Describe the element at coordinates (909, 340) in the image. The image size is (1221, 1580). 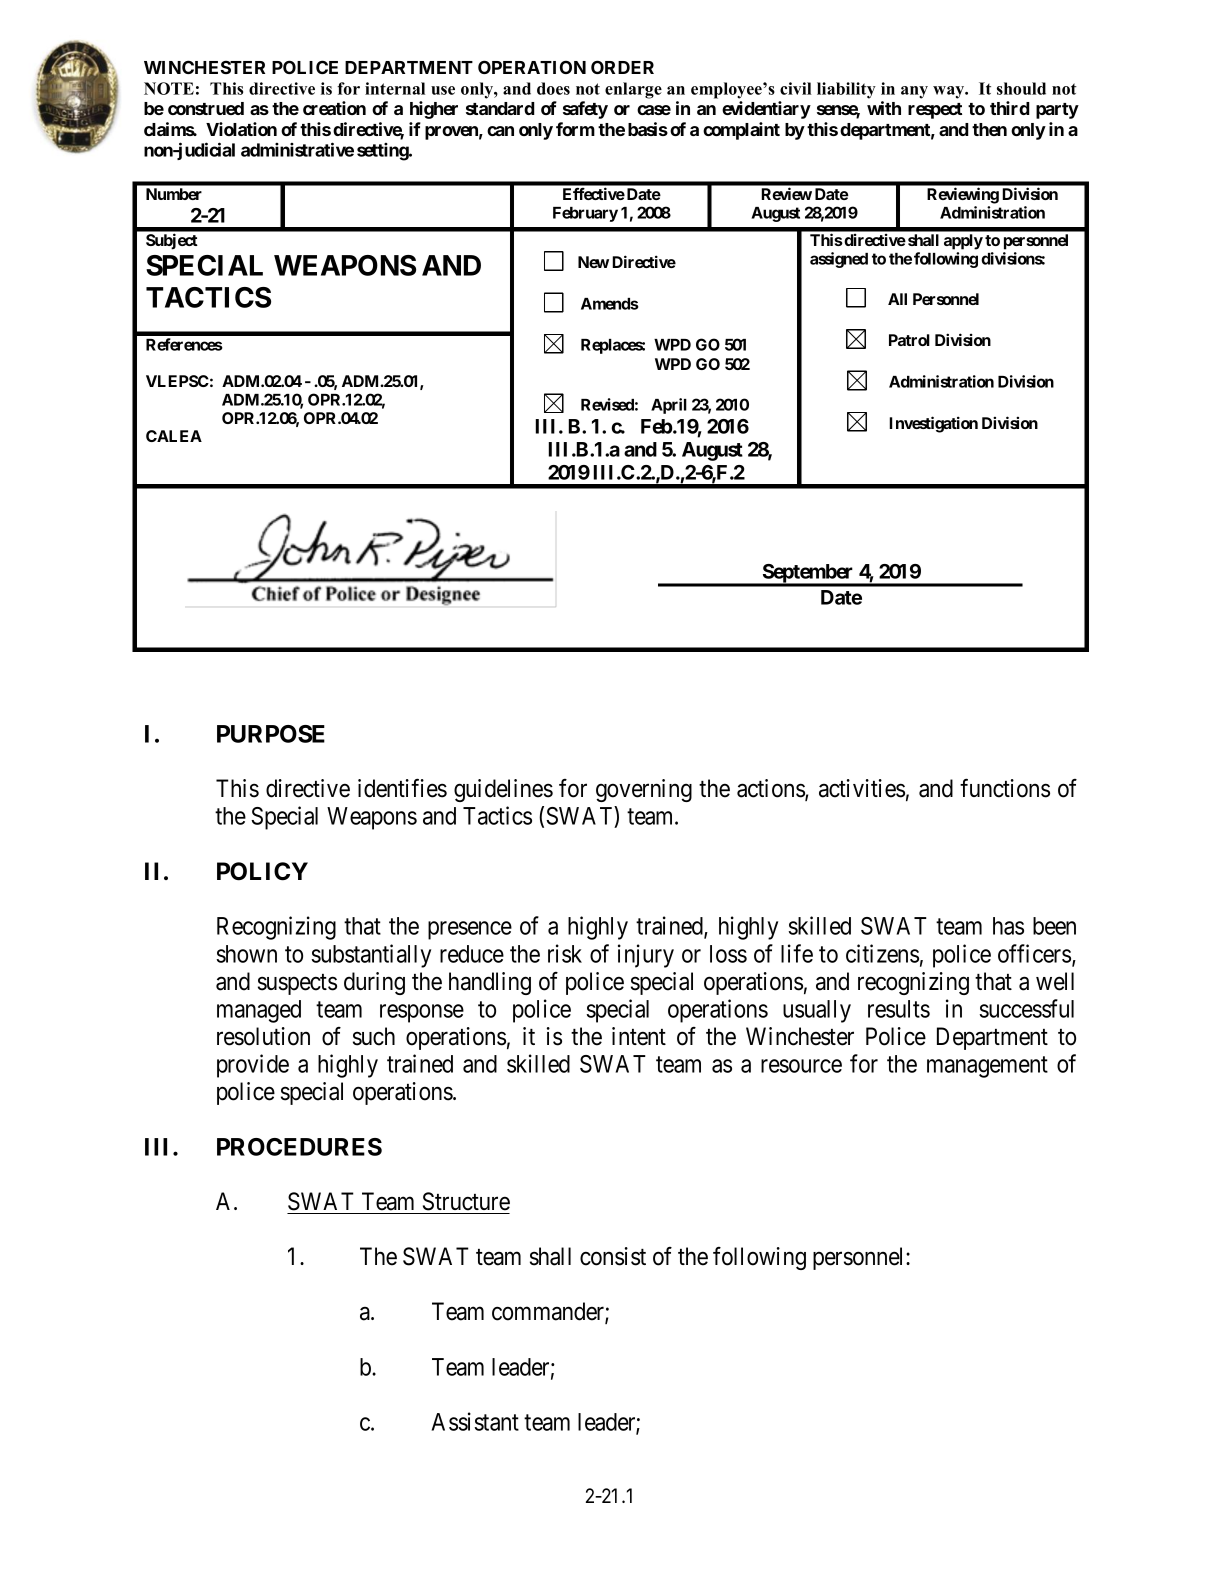
I see `Patrol` at that location.
